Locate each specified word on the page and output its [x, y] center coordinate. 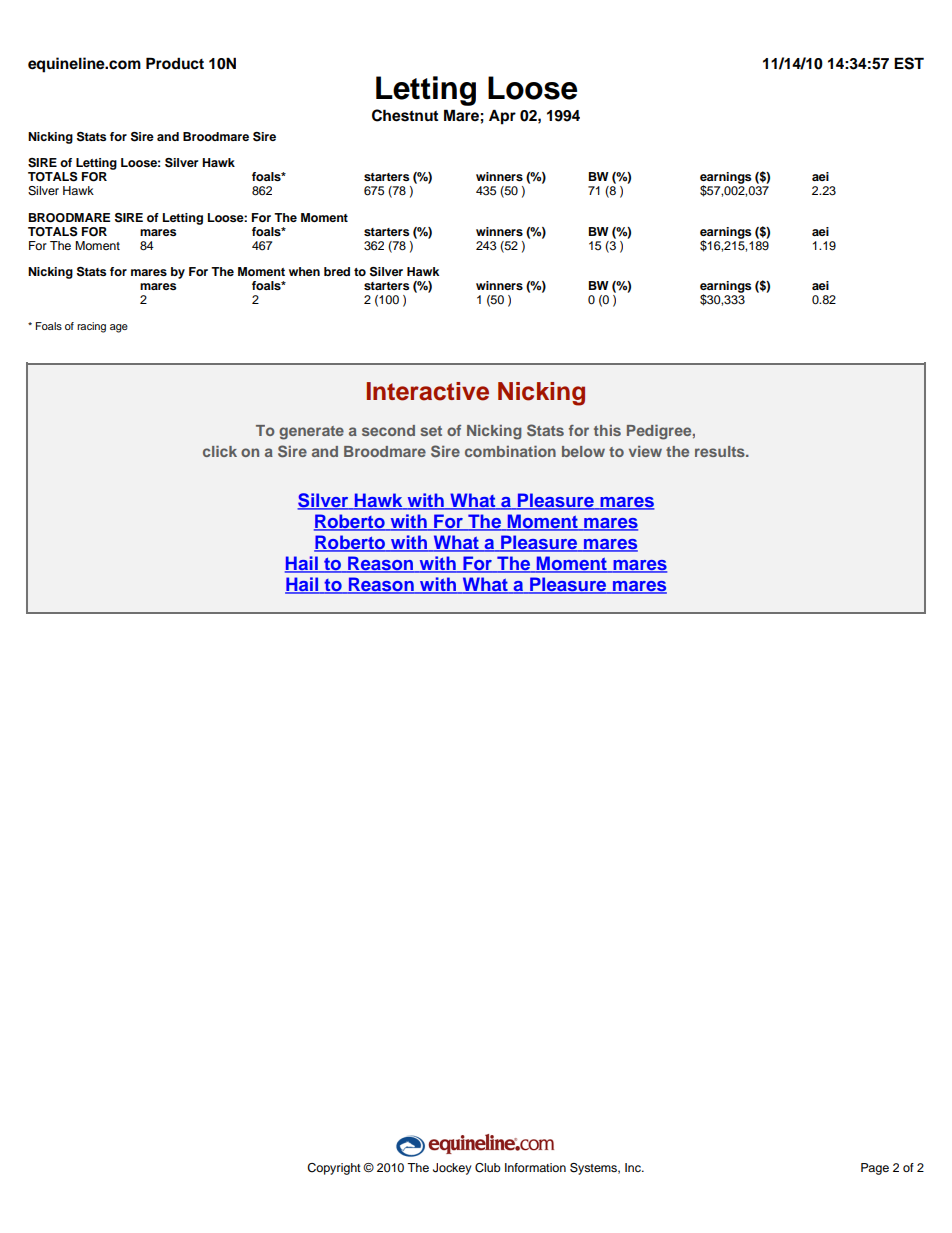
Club [488, 1168]
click [220, 451]
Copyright [334, 1169]
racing [91, 327]
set [431, 431]
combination [510, 451]
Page [875, 1169]
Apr [502, 117]
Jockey [452, 1169]
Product [175, 63]
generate [311, 433]
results [721, 451]
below [583, 451]
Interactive [428, 391]
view [645, 451]
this [607, 430]
